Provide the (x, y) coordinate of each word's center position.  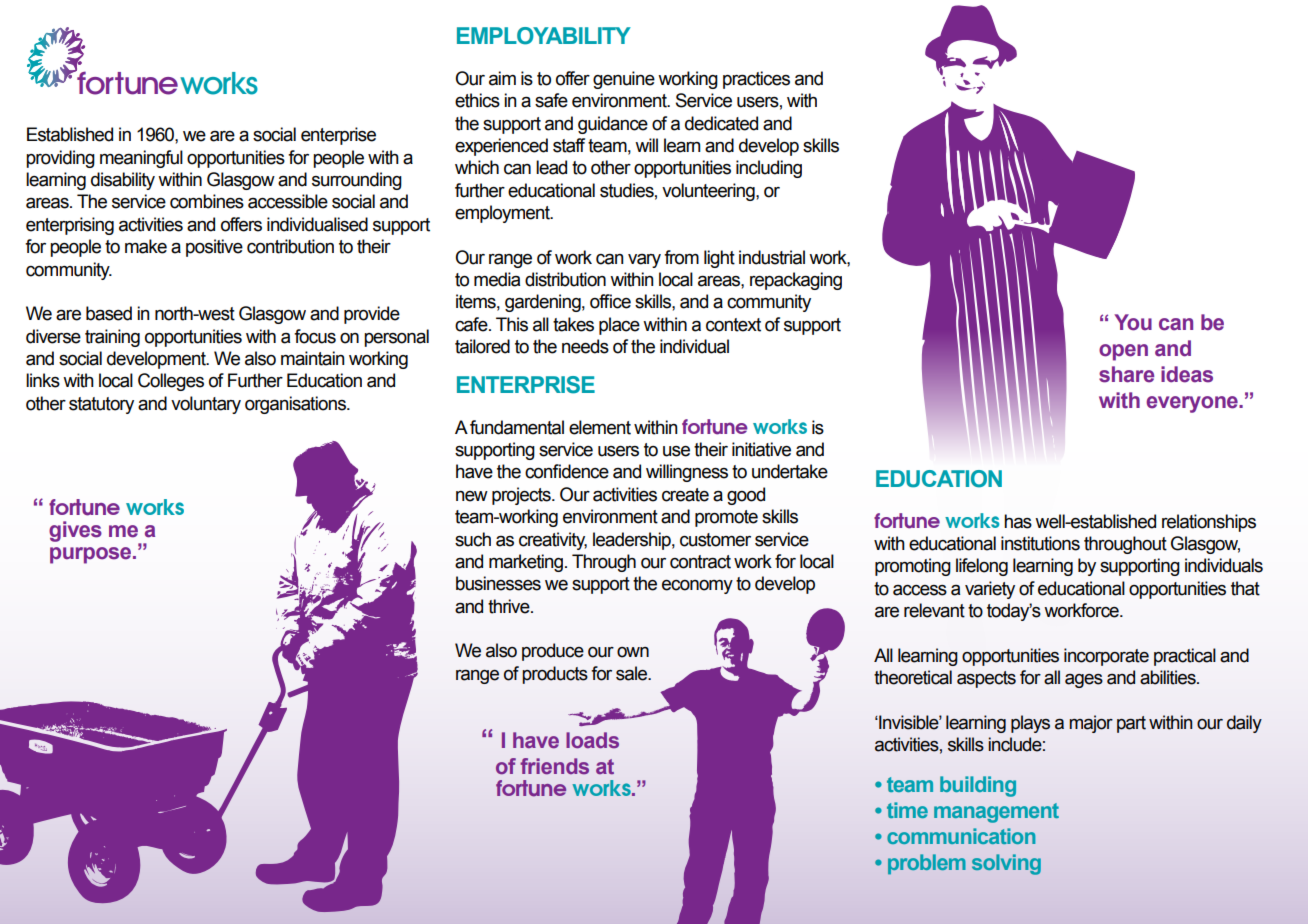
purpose (92, 555)
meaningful (141, 159)
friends (554, 766)
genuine (624, 80)
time (907, 810)
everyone (1193, 404)
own (633, 652)
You (1133, 322)
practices (756, 80)
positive (214, 248)
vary (644, 261)
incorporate (1106, 657)
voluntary (206, 405)
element (600, 427)
